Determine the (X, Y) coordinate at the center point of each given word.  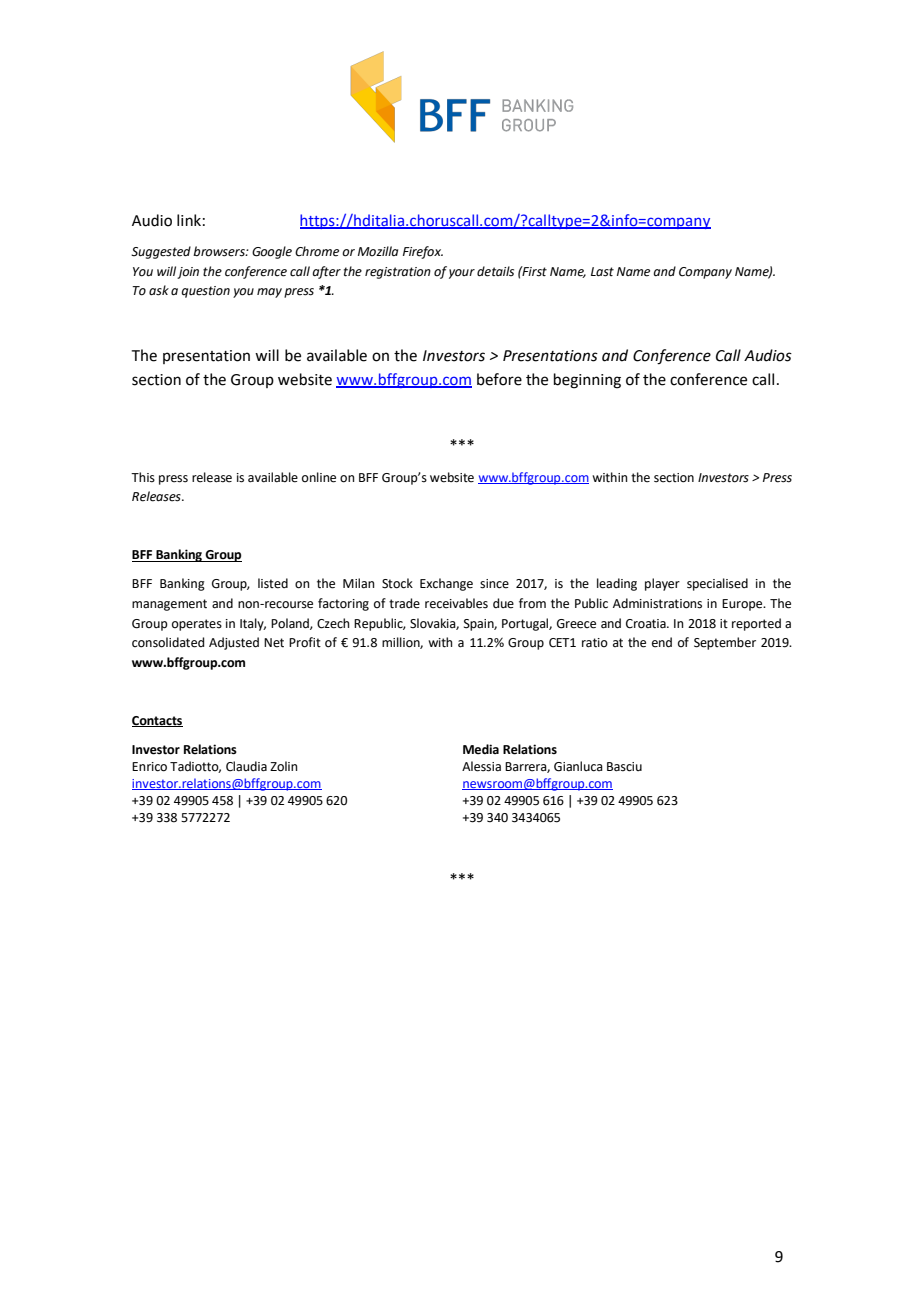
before (499, 379)
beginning (587, 381)
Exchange (446, 584)
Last (602, 272)
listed (273, 583)
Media (481, 749)
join (188, 273)
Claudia (246, 766)
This (143, 477)
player (662, 584)
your (462, 274)
